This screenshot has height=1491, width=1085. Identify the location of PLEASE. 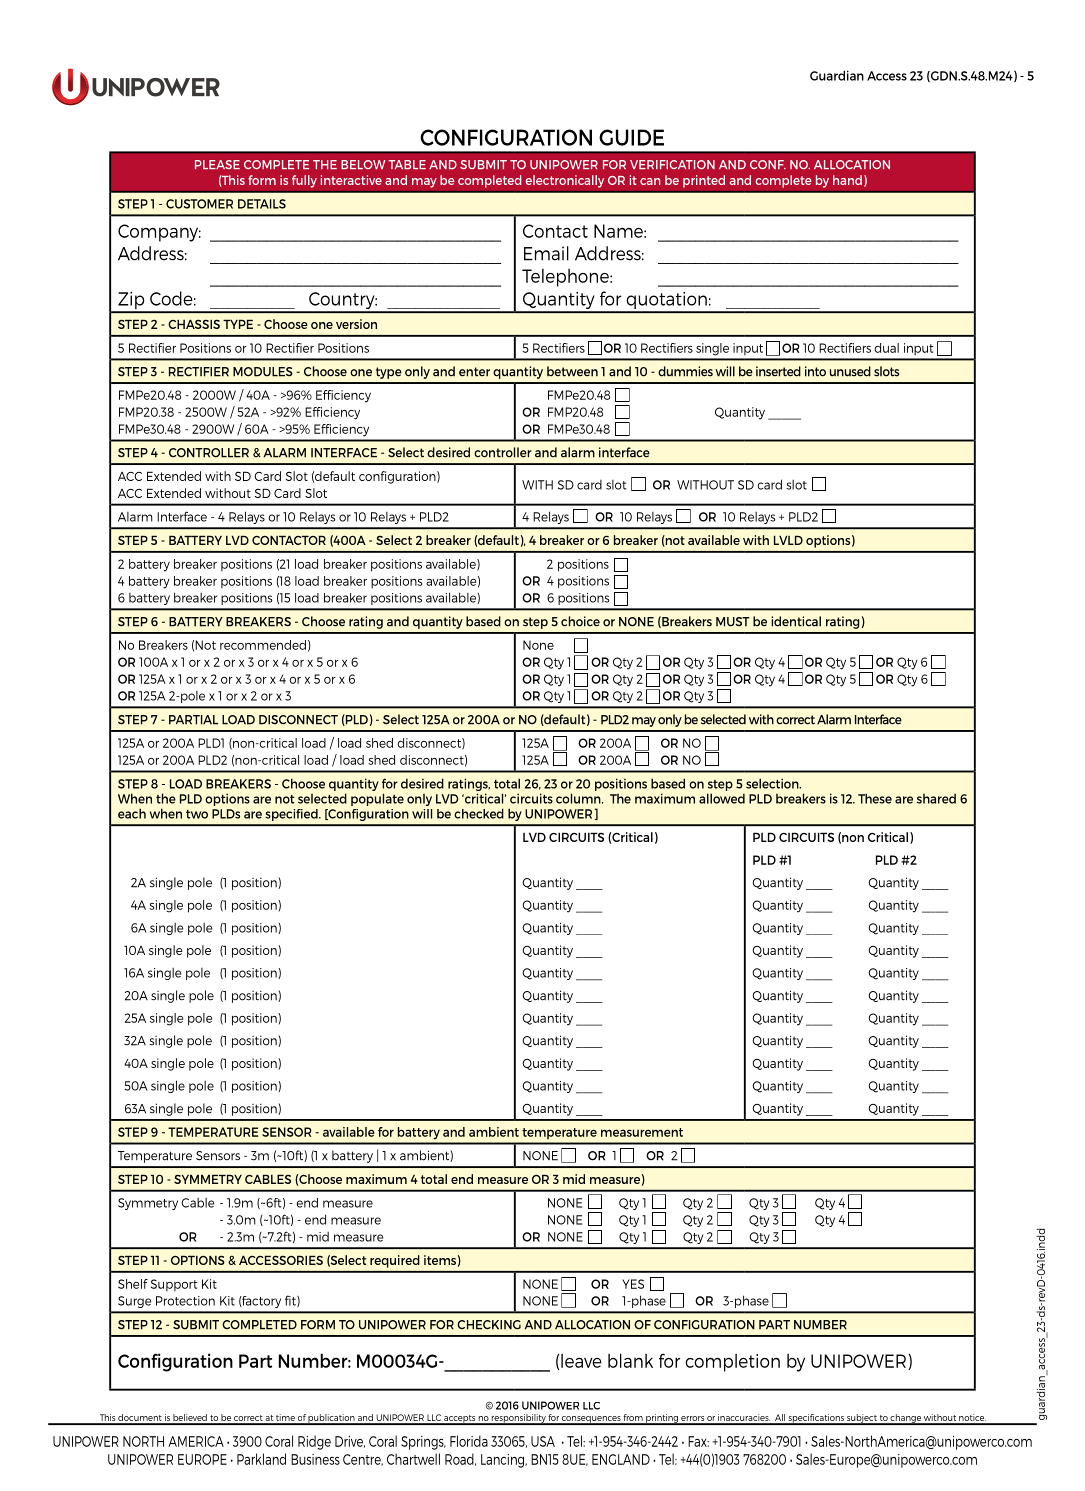
(217, 164).
